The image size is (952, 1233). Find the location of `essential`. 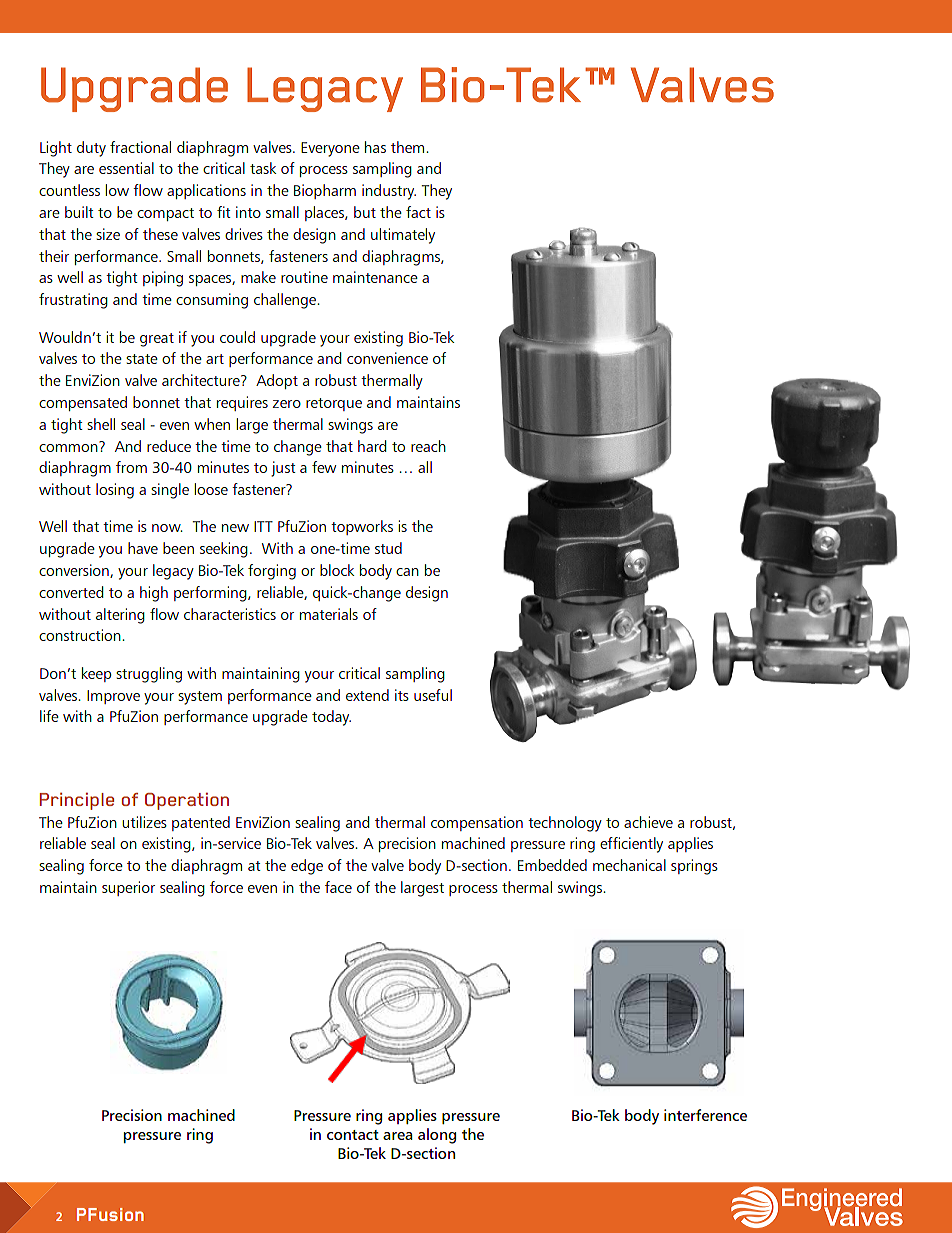

essential is located at coordinates (126, 168).
